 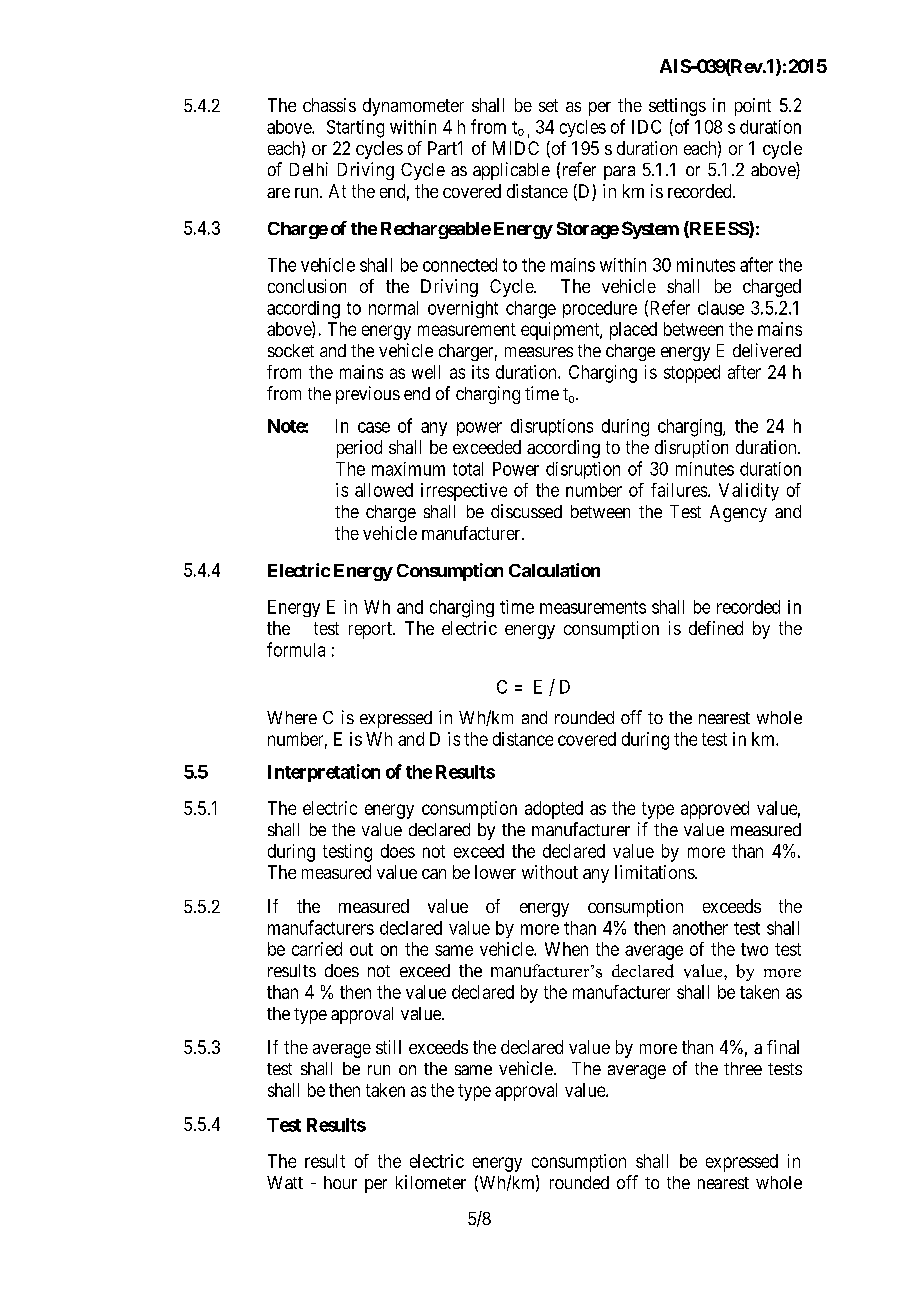 I want to click on kilometer, so click(x=431, y=1182).
